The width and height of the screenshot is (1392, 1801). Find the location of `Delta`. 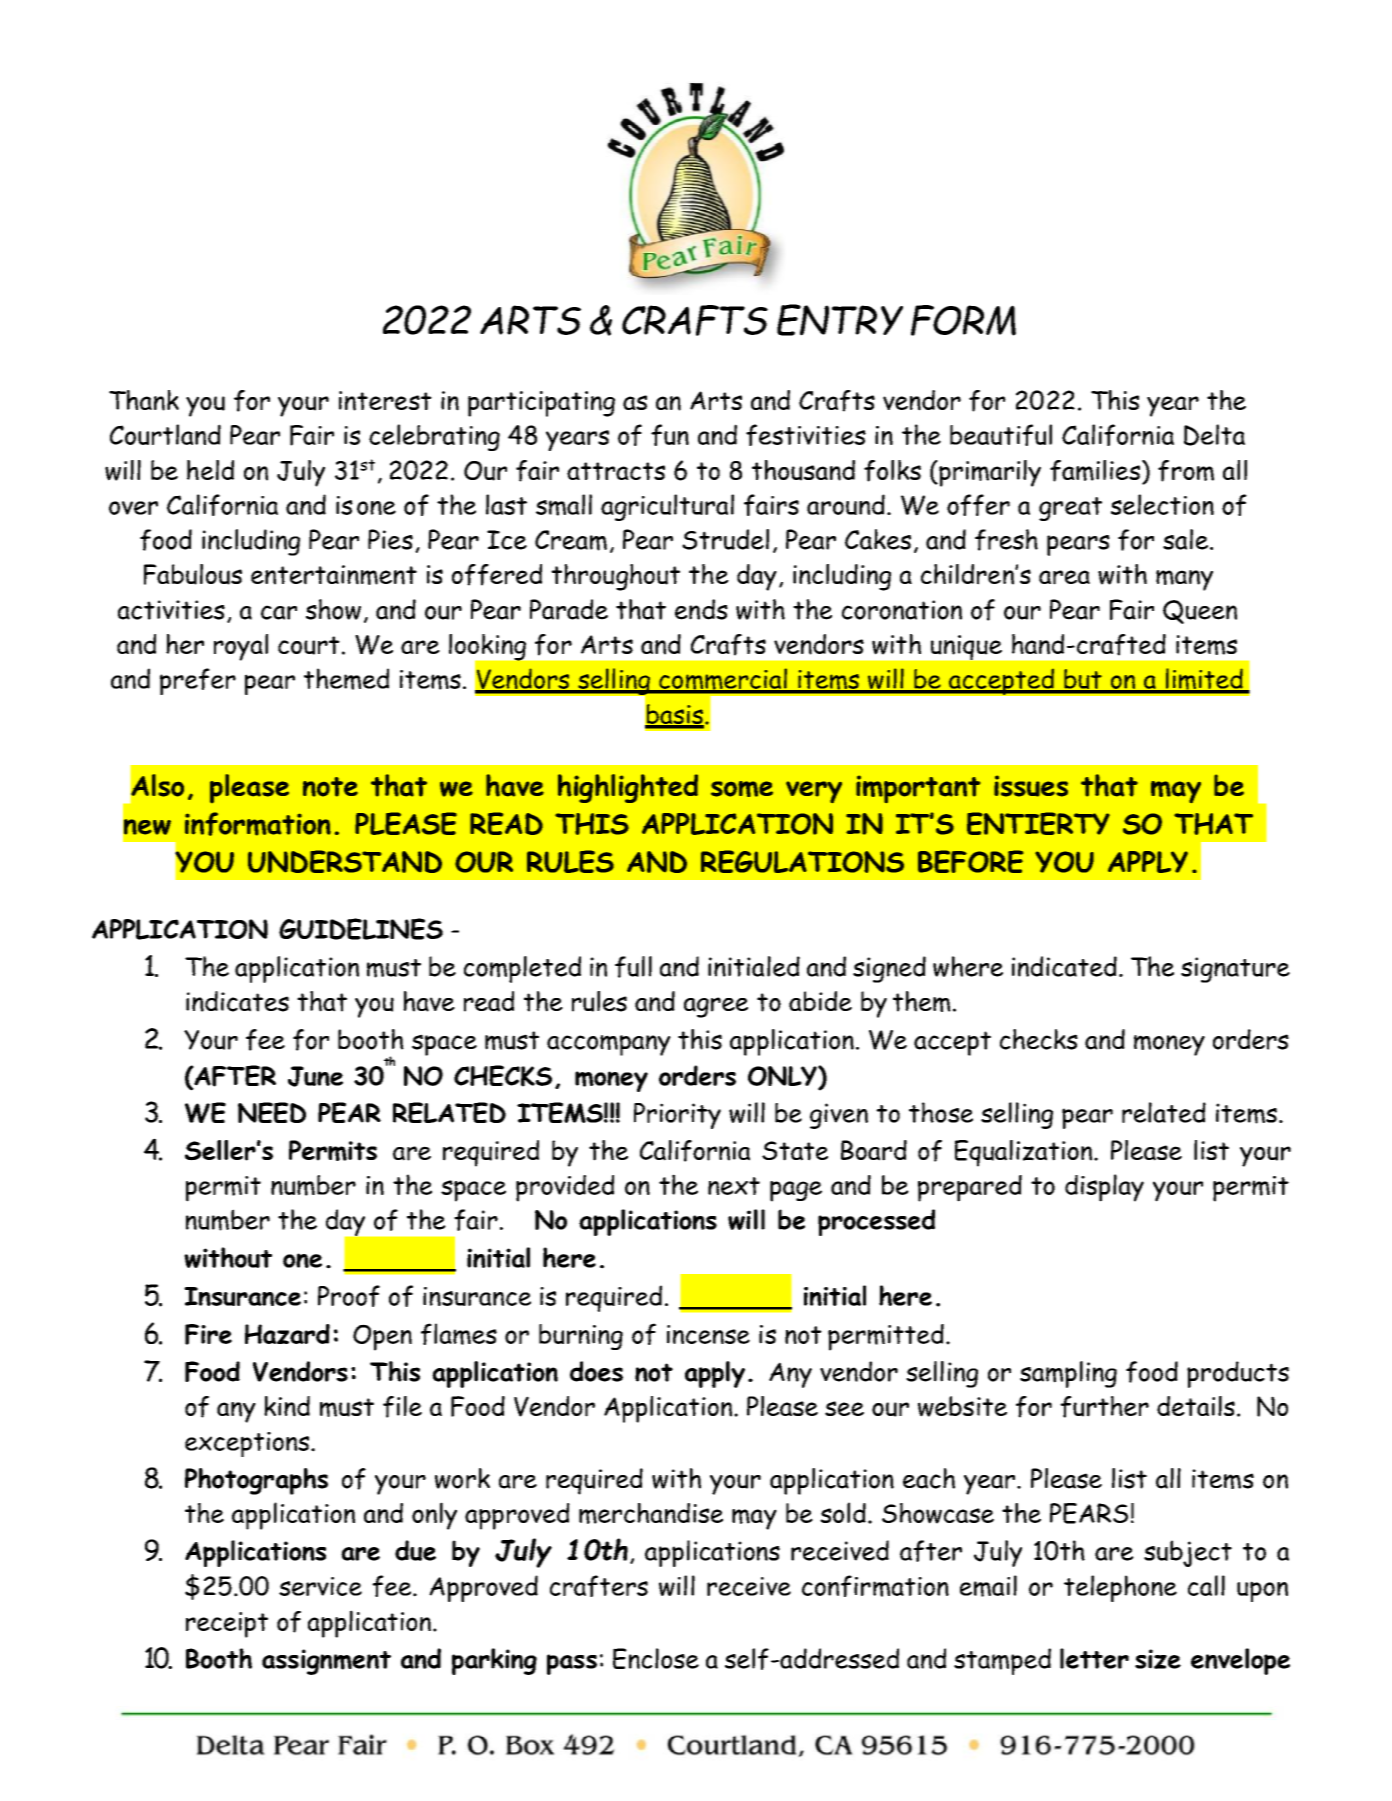

Delta is located at coordinates (1214, 435).
